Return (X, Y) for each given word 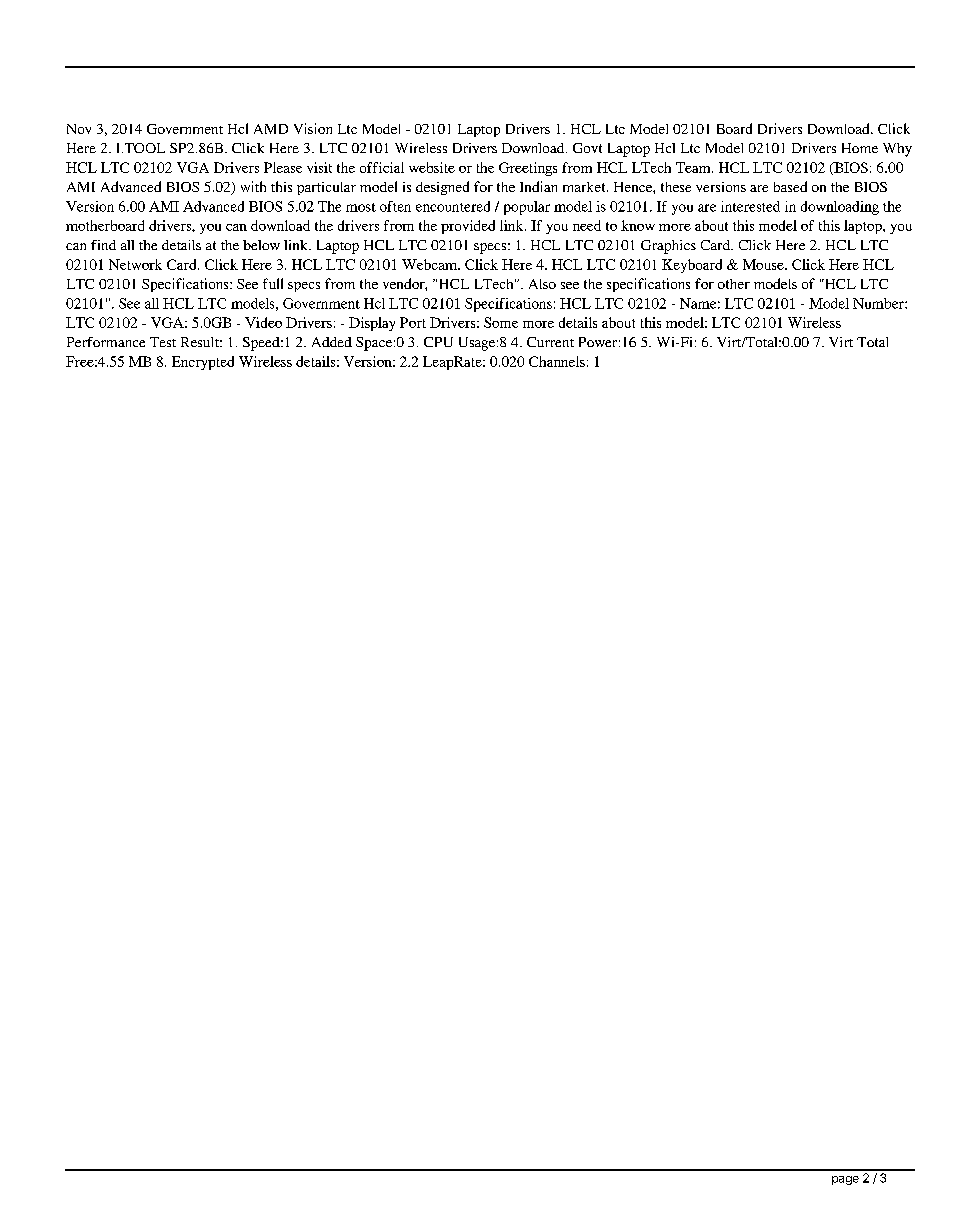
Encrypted (203, 363)
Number (879, 303)
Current (550, 342)
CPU (438, 342)
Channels (557, 361)
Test (163, 342)
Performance (106, 342)
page (845, 1180)
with (253, 186)
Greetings (528, 169)
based (790, 186)
